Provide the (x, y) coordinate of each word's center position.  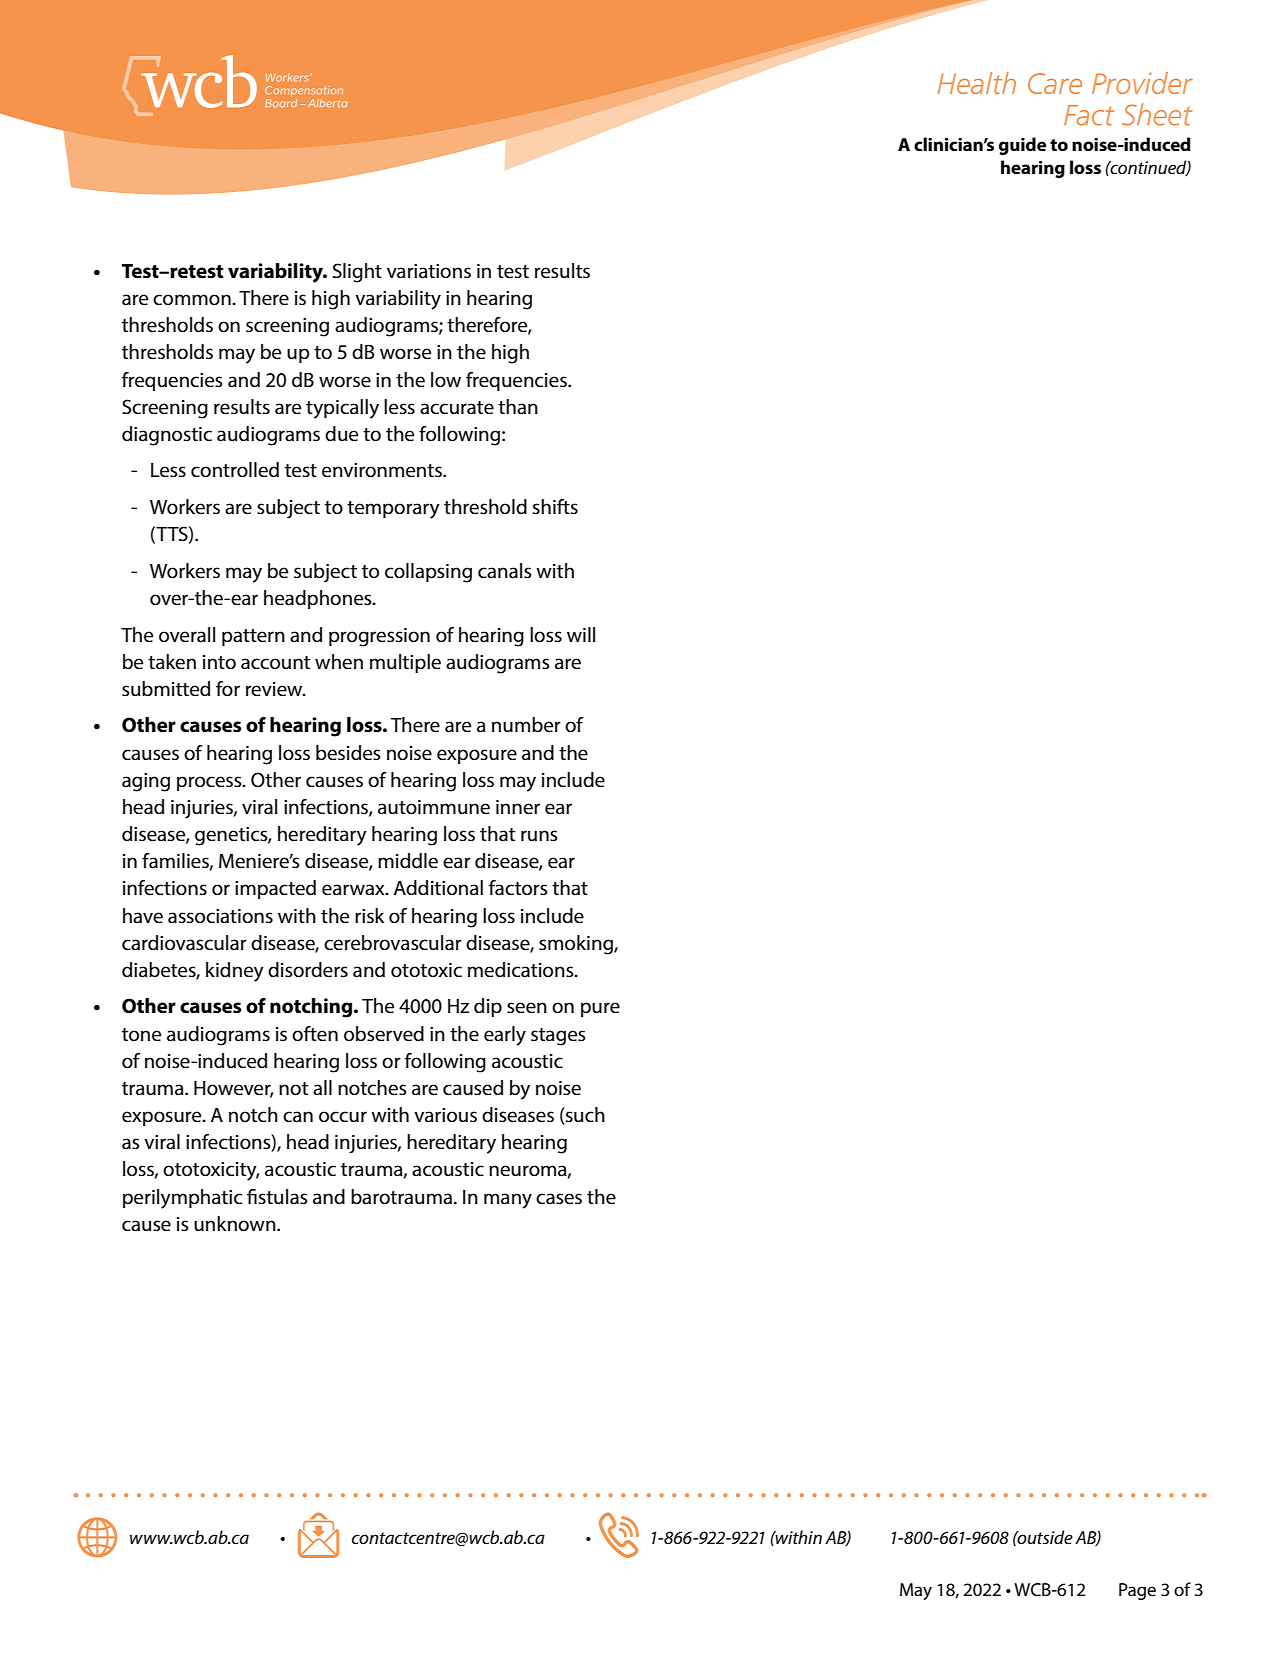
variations (429, 271)
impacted (275, 889)
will (581, 634)
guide (1022, 146)
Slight (357, 273)
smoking (577, 945)
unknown (236, 1224)
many (508, 1201)
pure (600, 1009)
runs (539, 836)
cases (559, 1199)
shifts (555, 506)
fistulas (277, 1197)
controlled (235, 470)
